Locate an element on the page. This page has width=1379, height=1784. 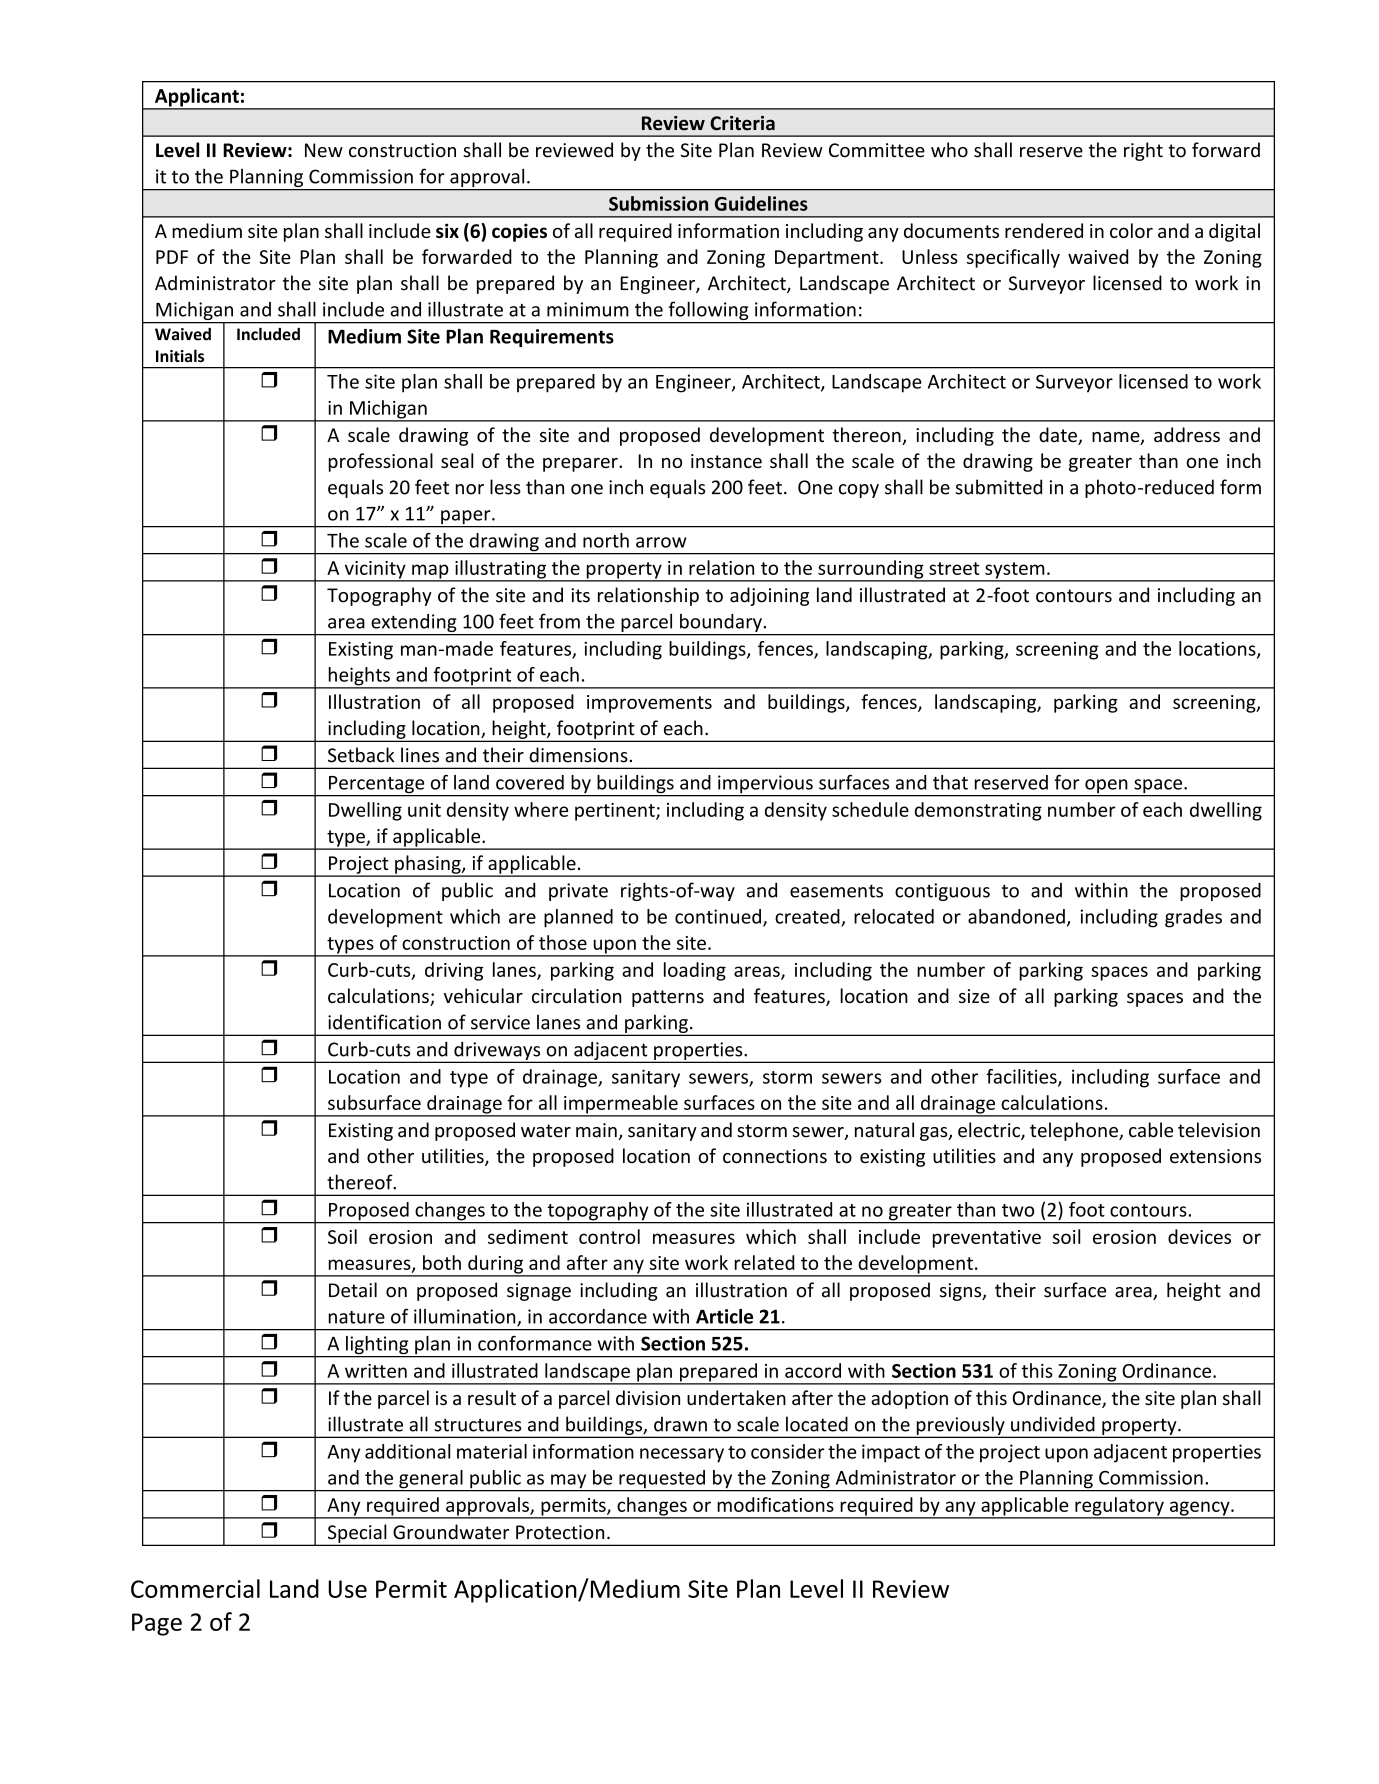
identification is located at coordinates (384, 1022).
